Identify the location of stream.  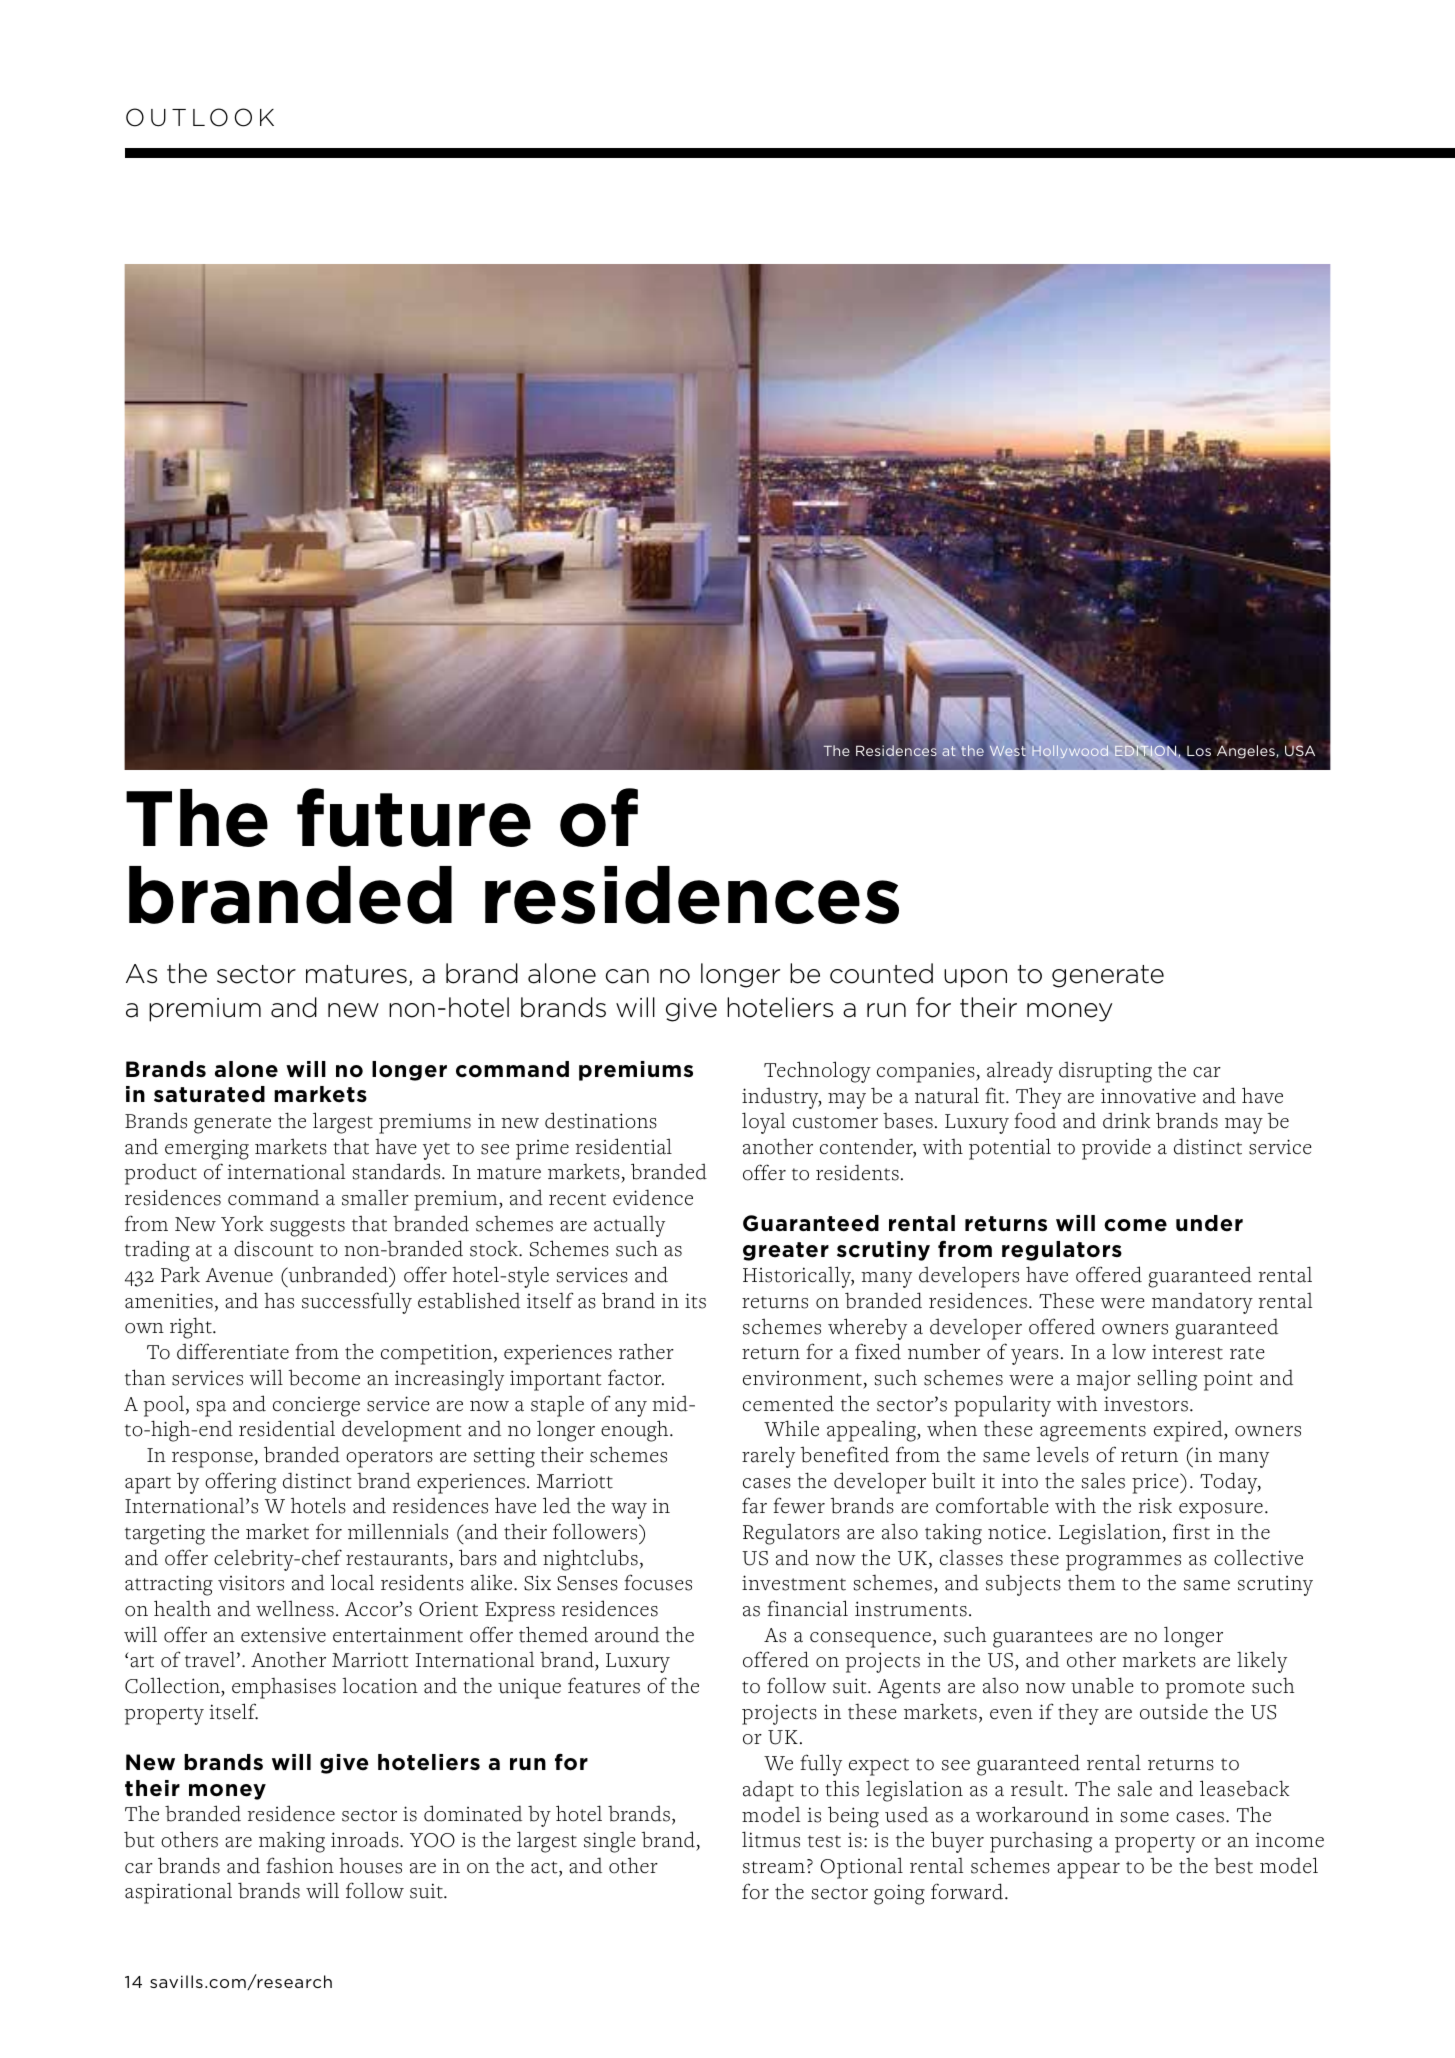
(774, 1867).
